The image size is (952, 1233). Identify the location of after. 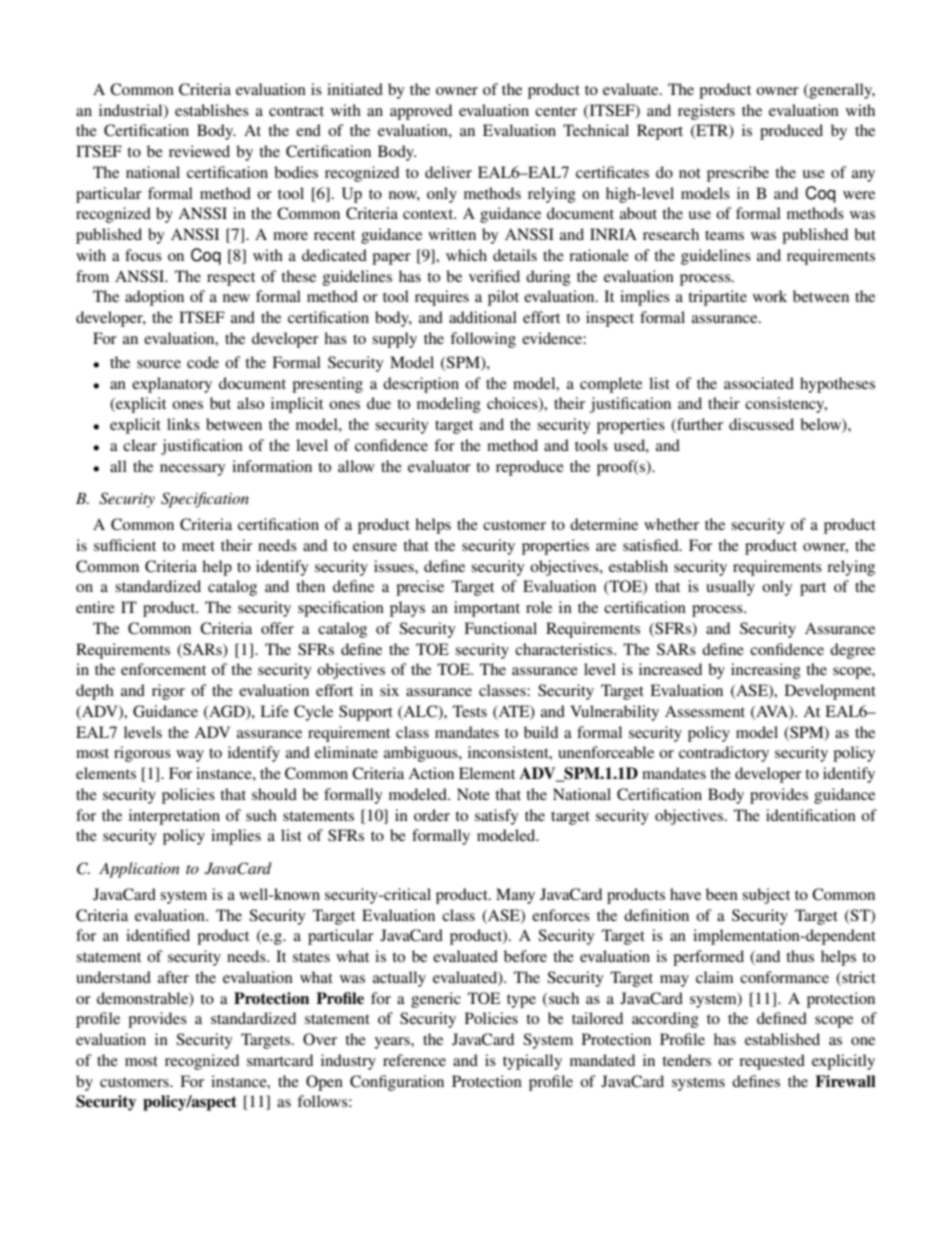
(173, 977).
